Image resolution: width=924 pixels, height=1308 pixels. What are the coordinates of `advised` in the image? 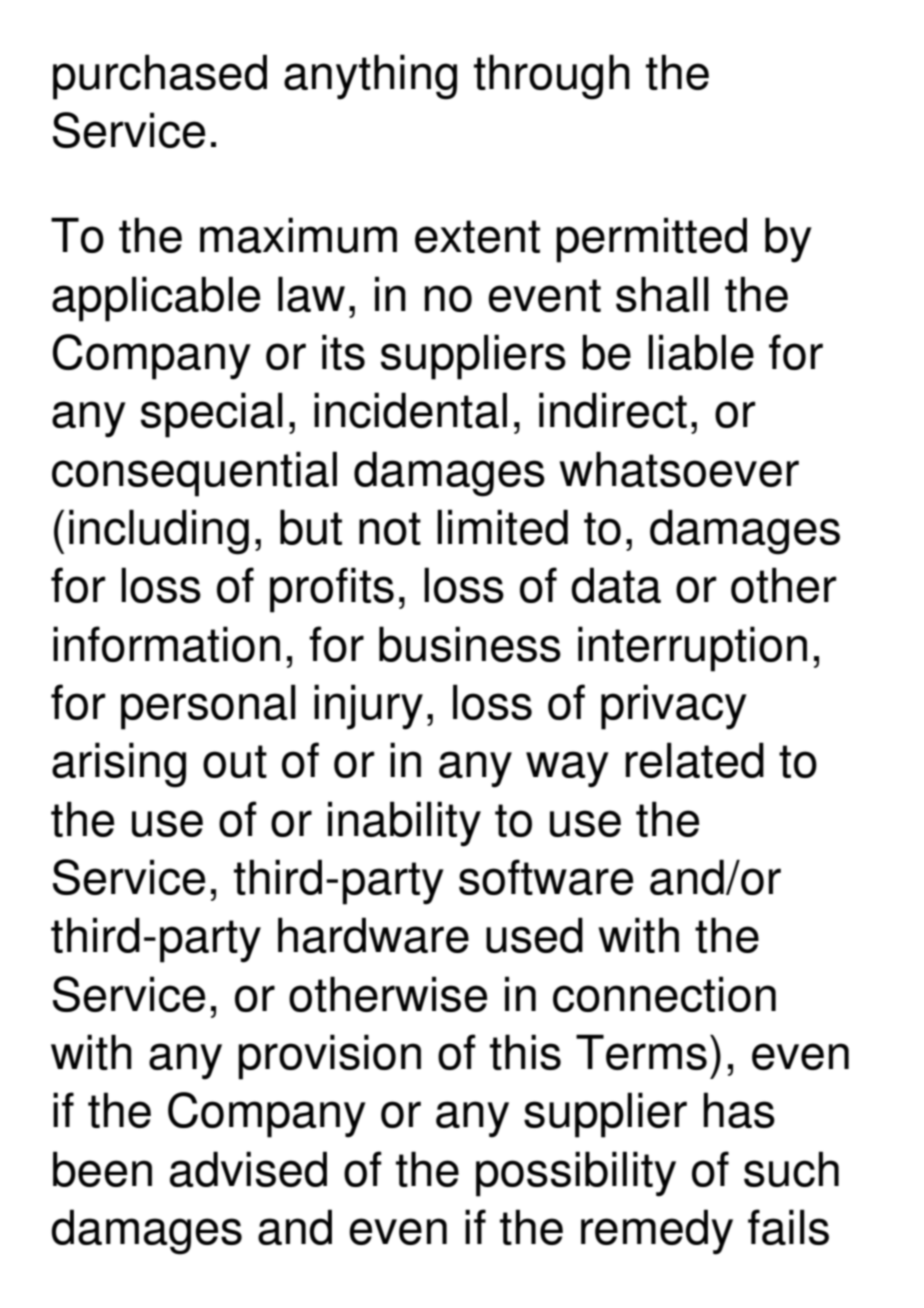 It's located at (248, 1169).
